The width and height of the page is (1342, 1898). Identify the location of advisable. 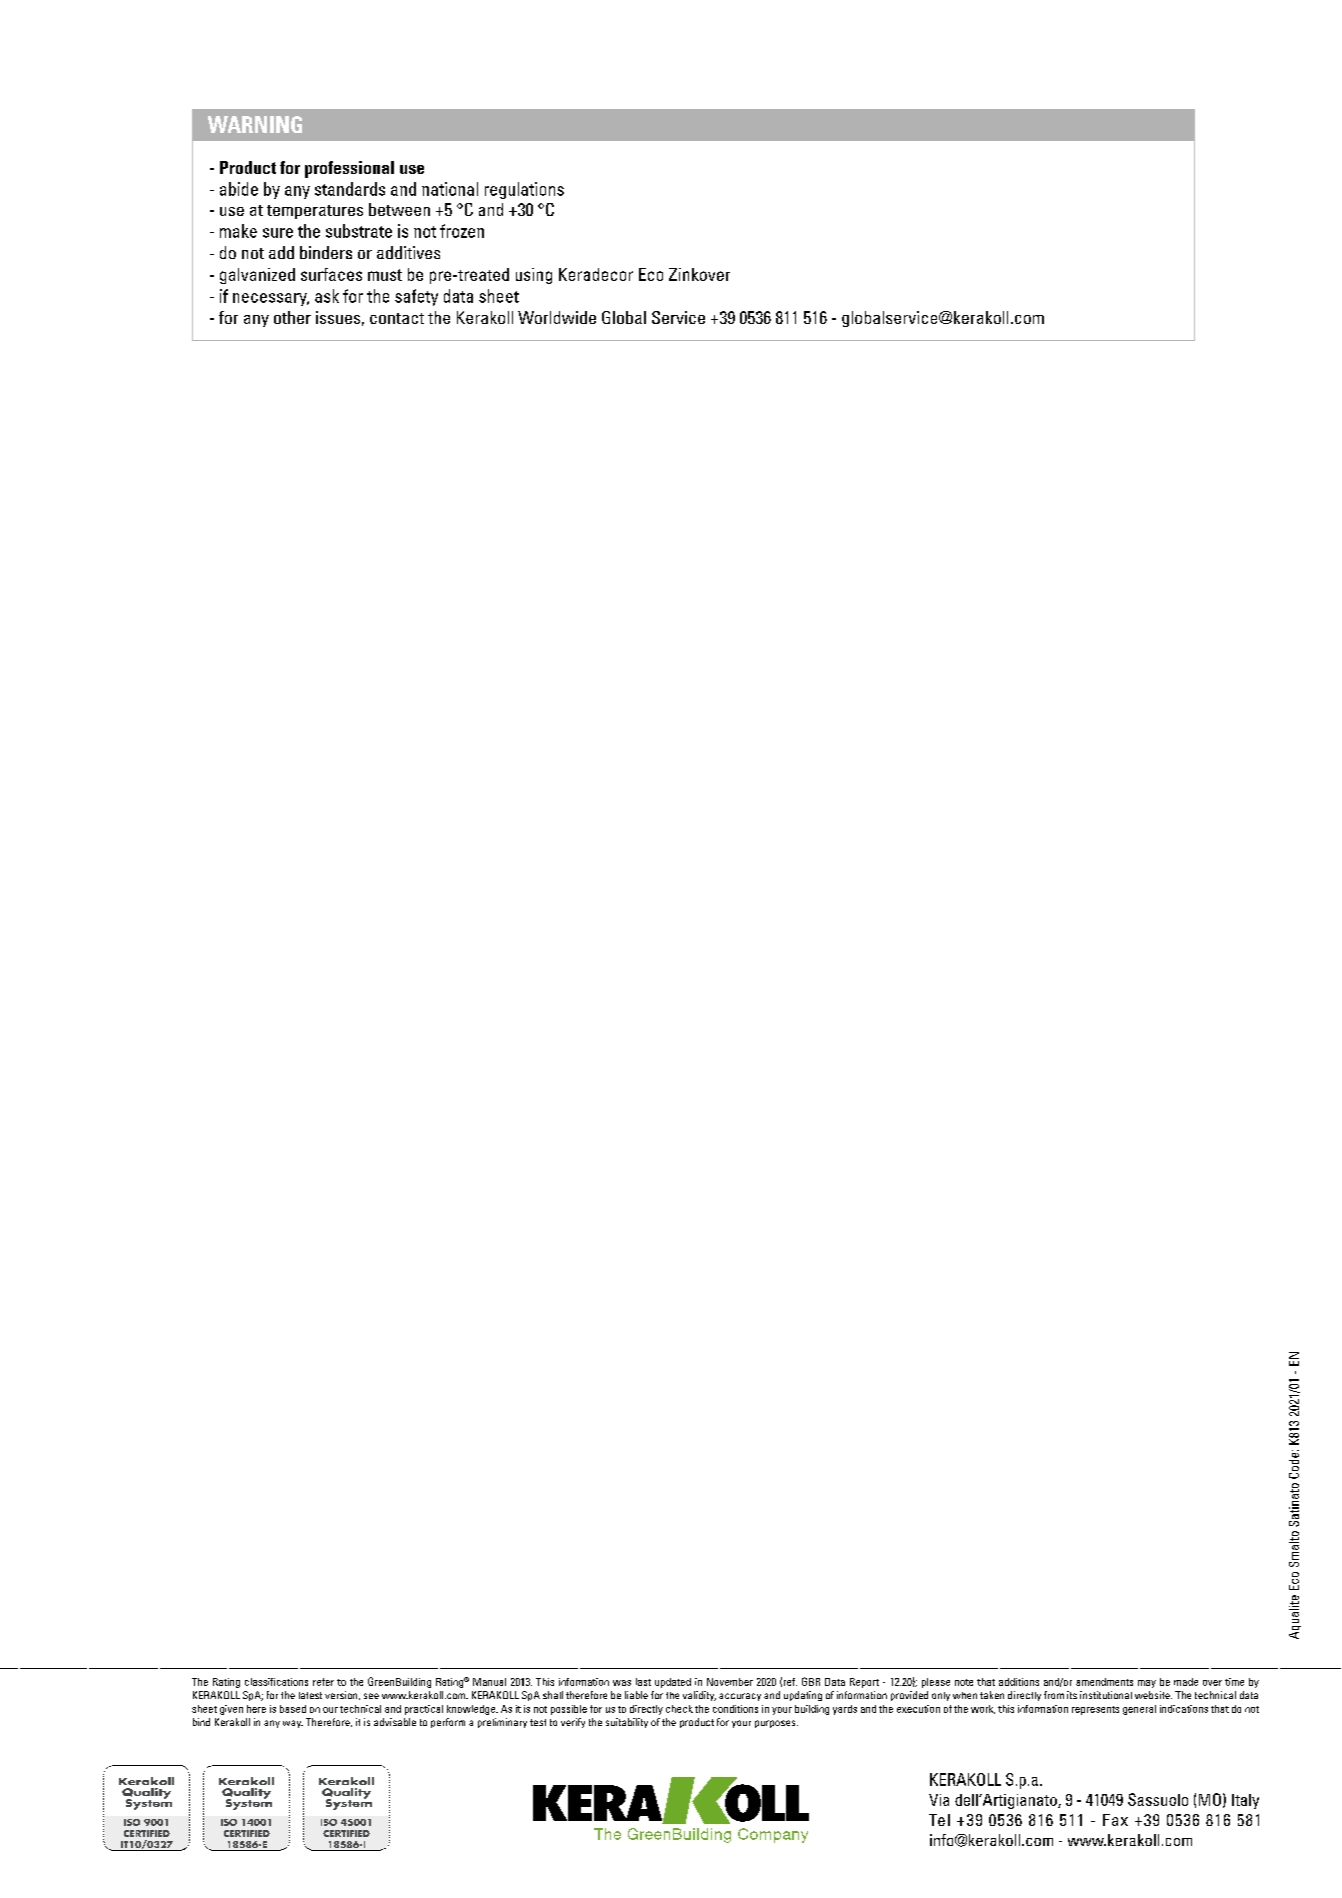
(395, 1722).
